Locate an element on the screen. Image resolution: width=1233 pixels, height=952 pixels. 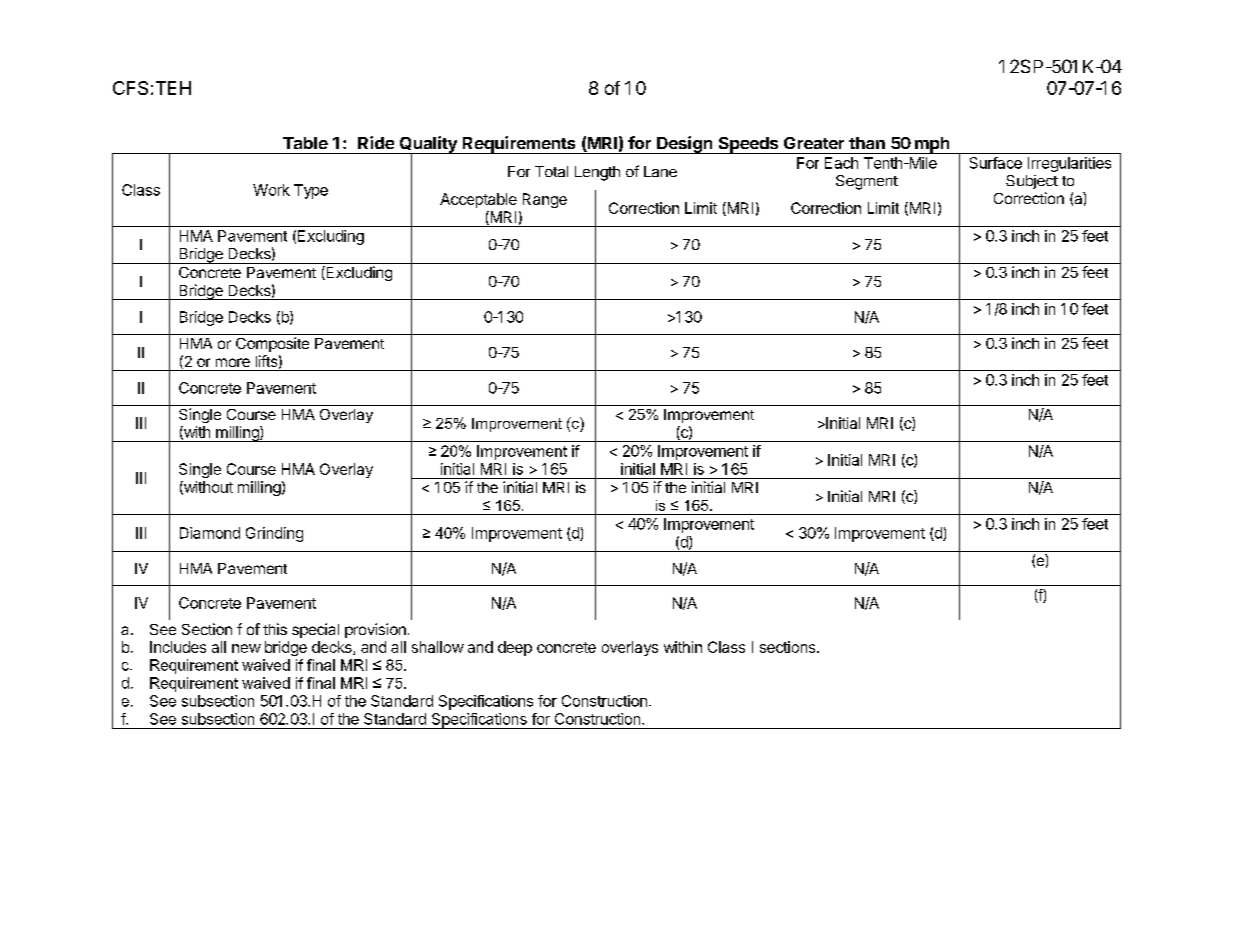
Ride is located at coordinates (376, 142).
